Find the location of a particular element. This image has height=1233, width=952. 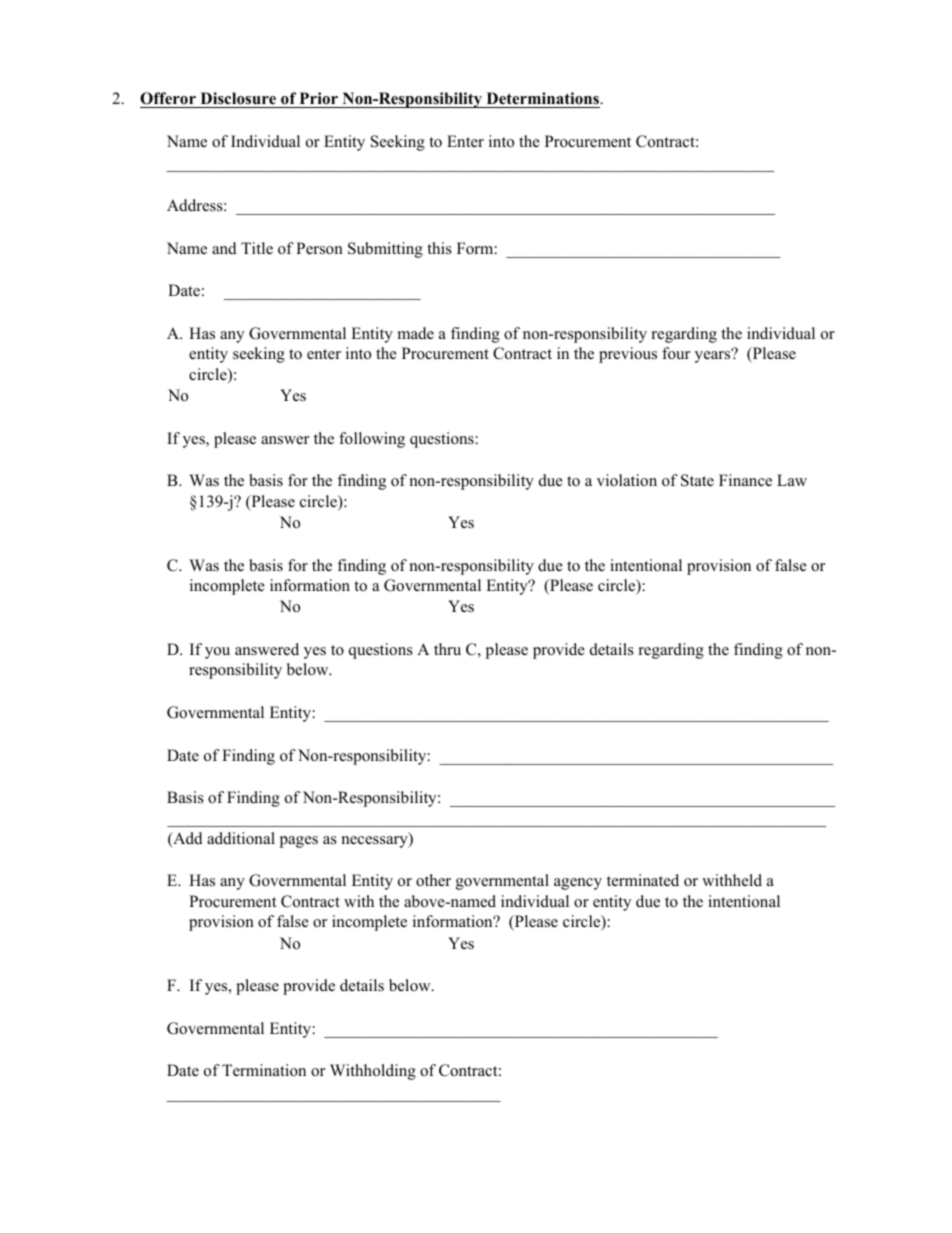

thru is located at coordinates (447, 649).
